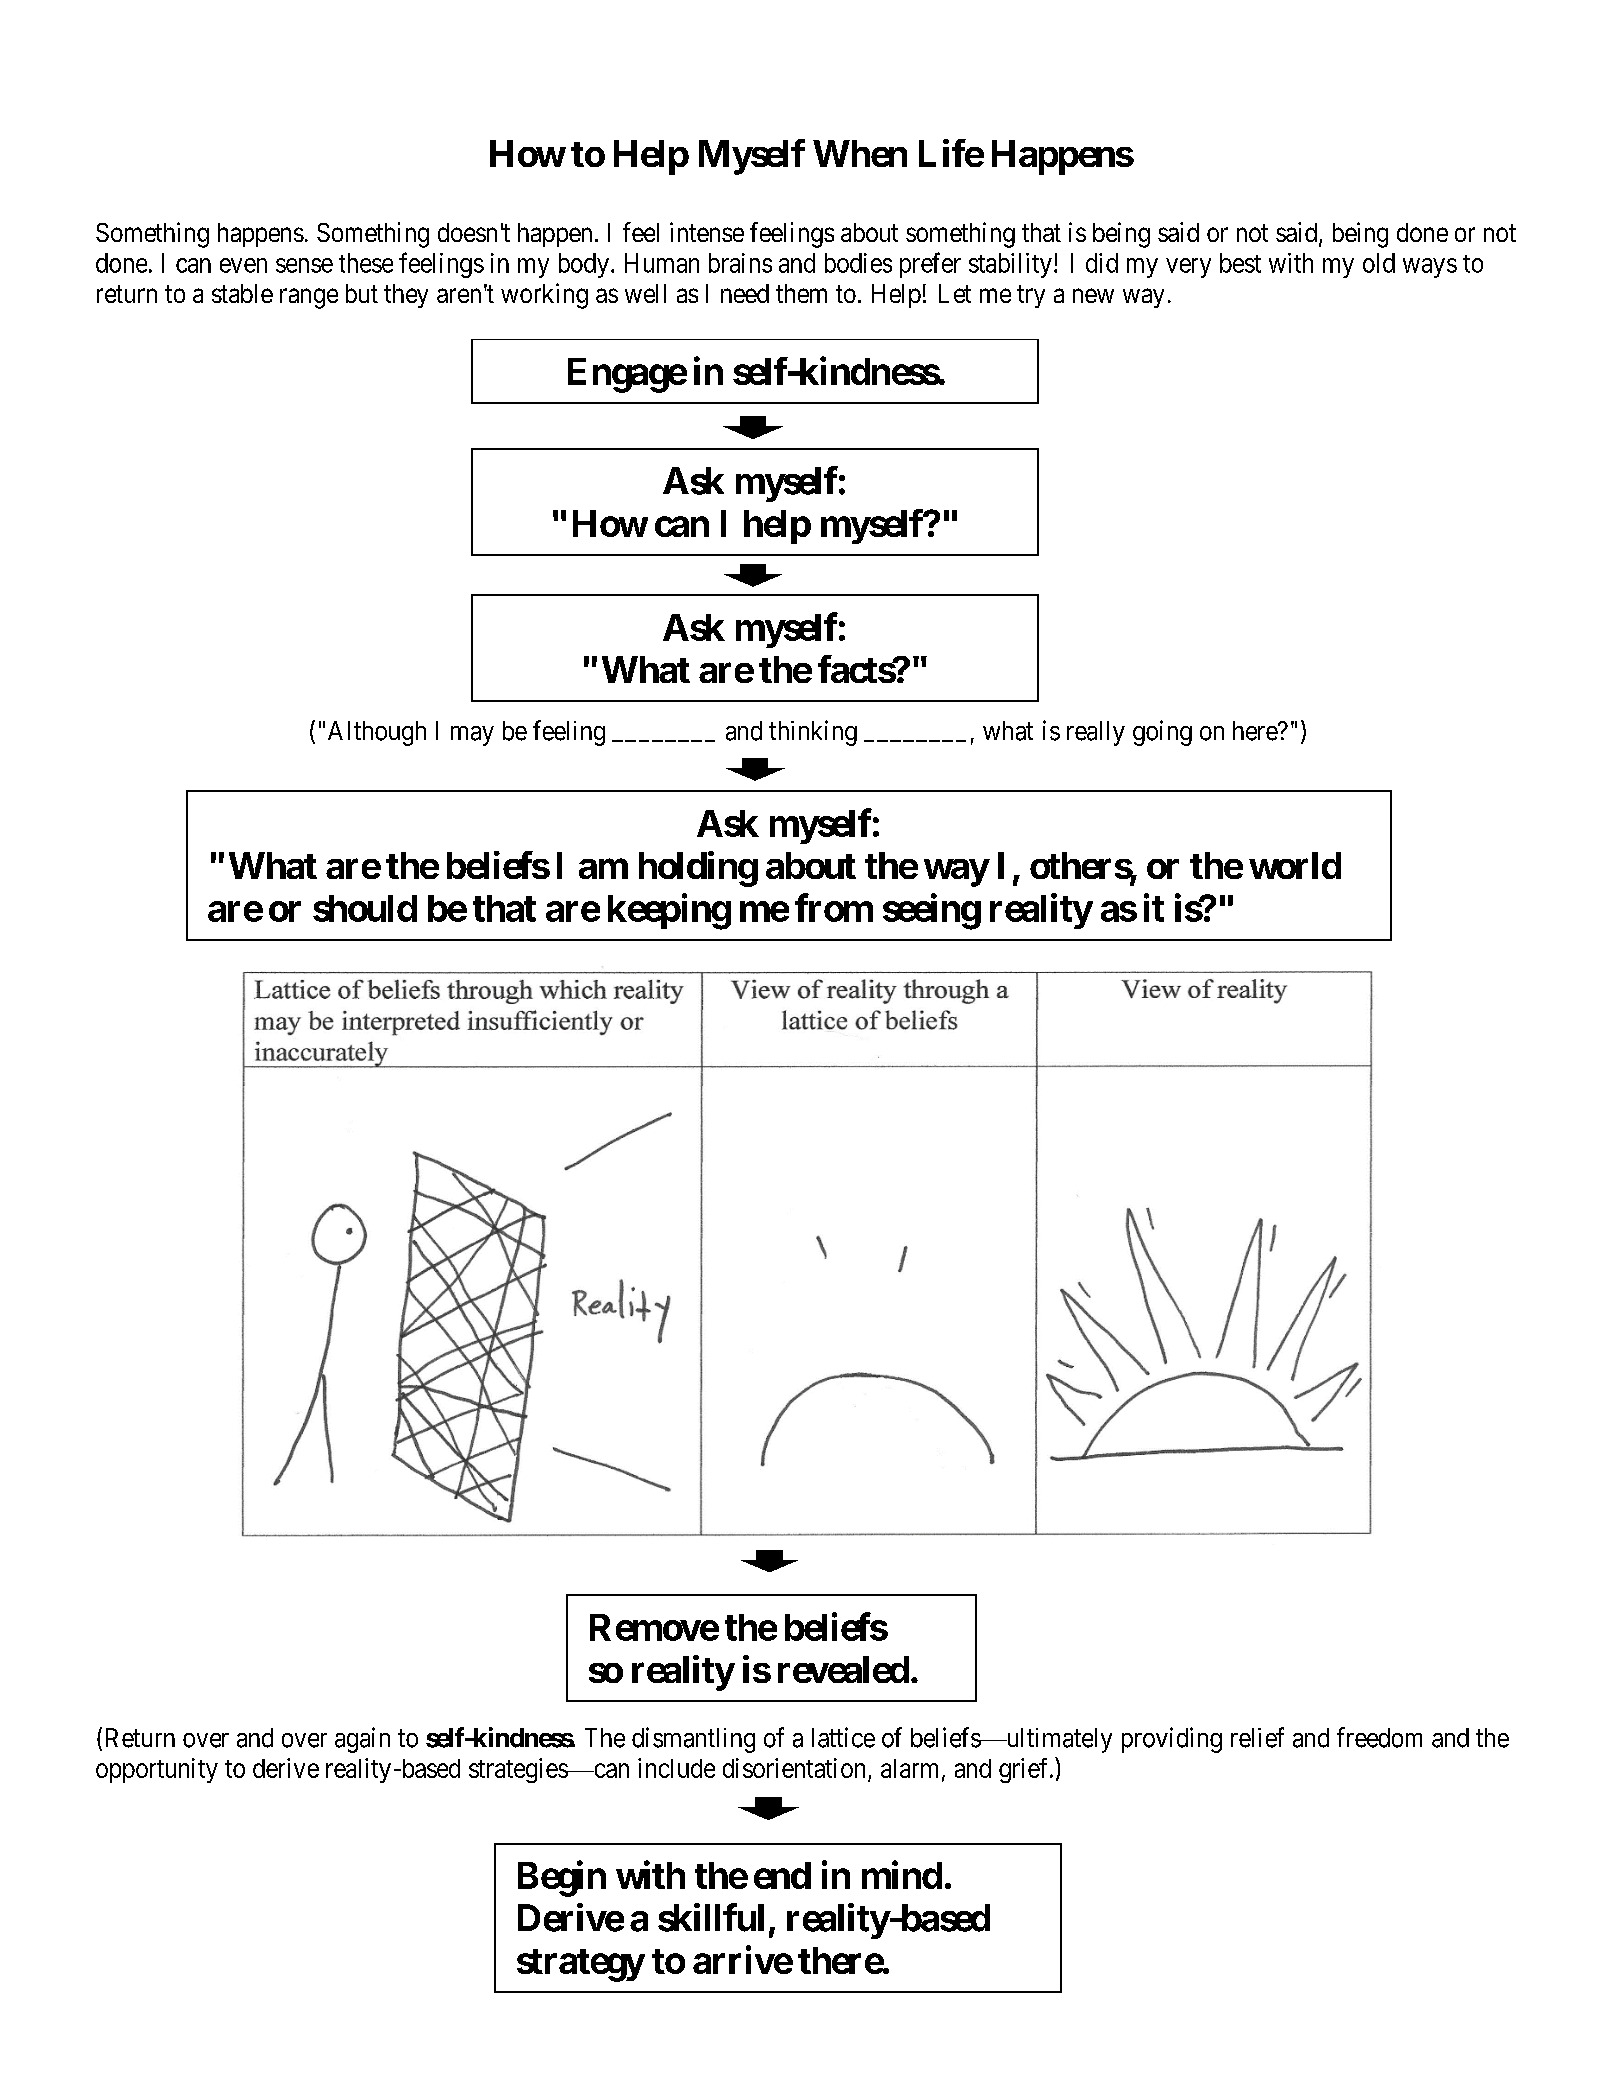 The image size is (1616, 2091). What do you see at coordinates (813, 733) in the screenshot?
I see `thinking` at bounding box center [813, 733].
